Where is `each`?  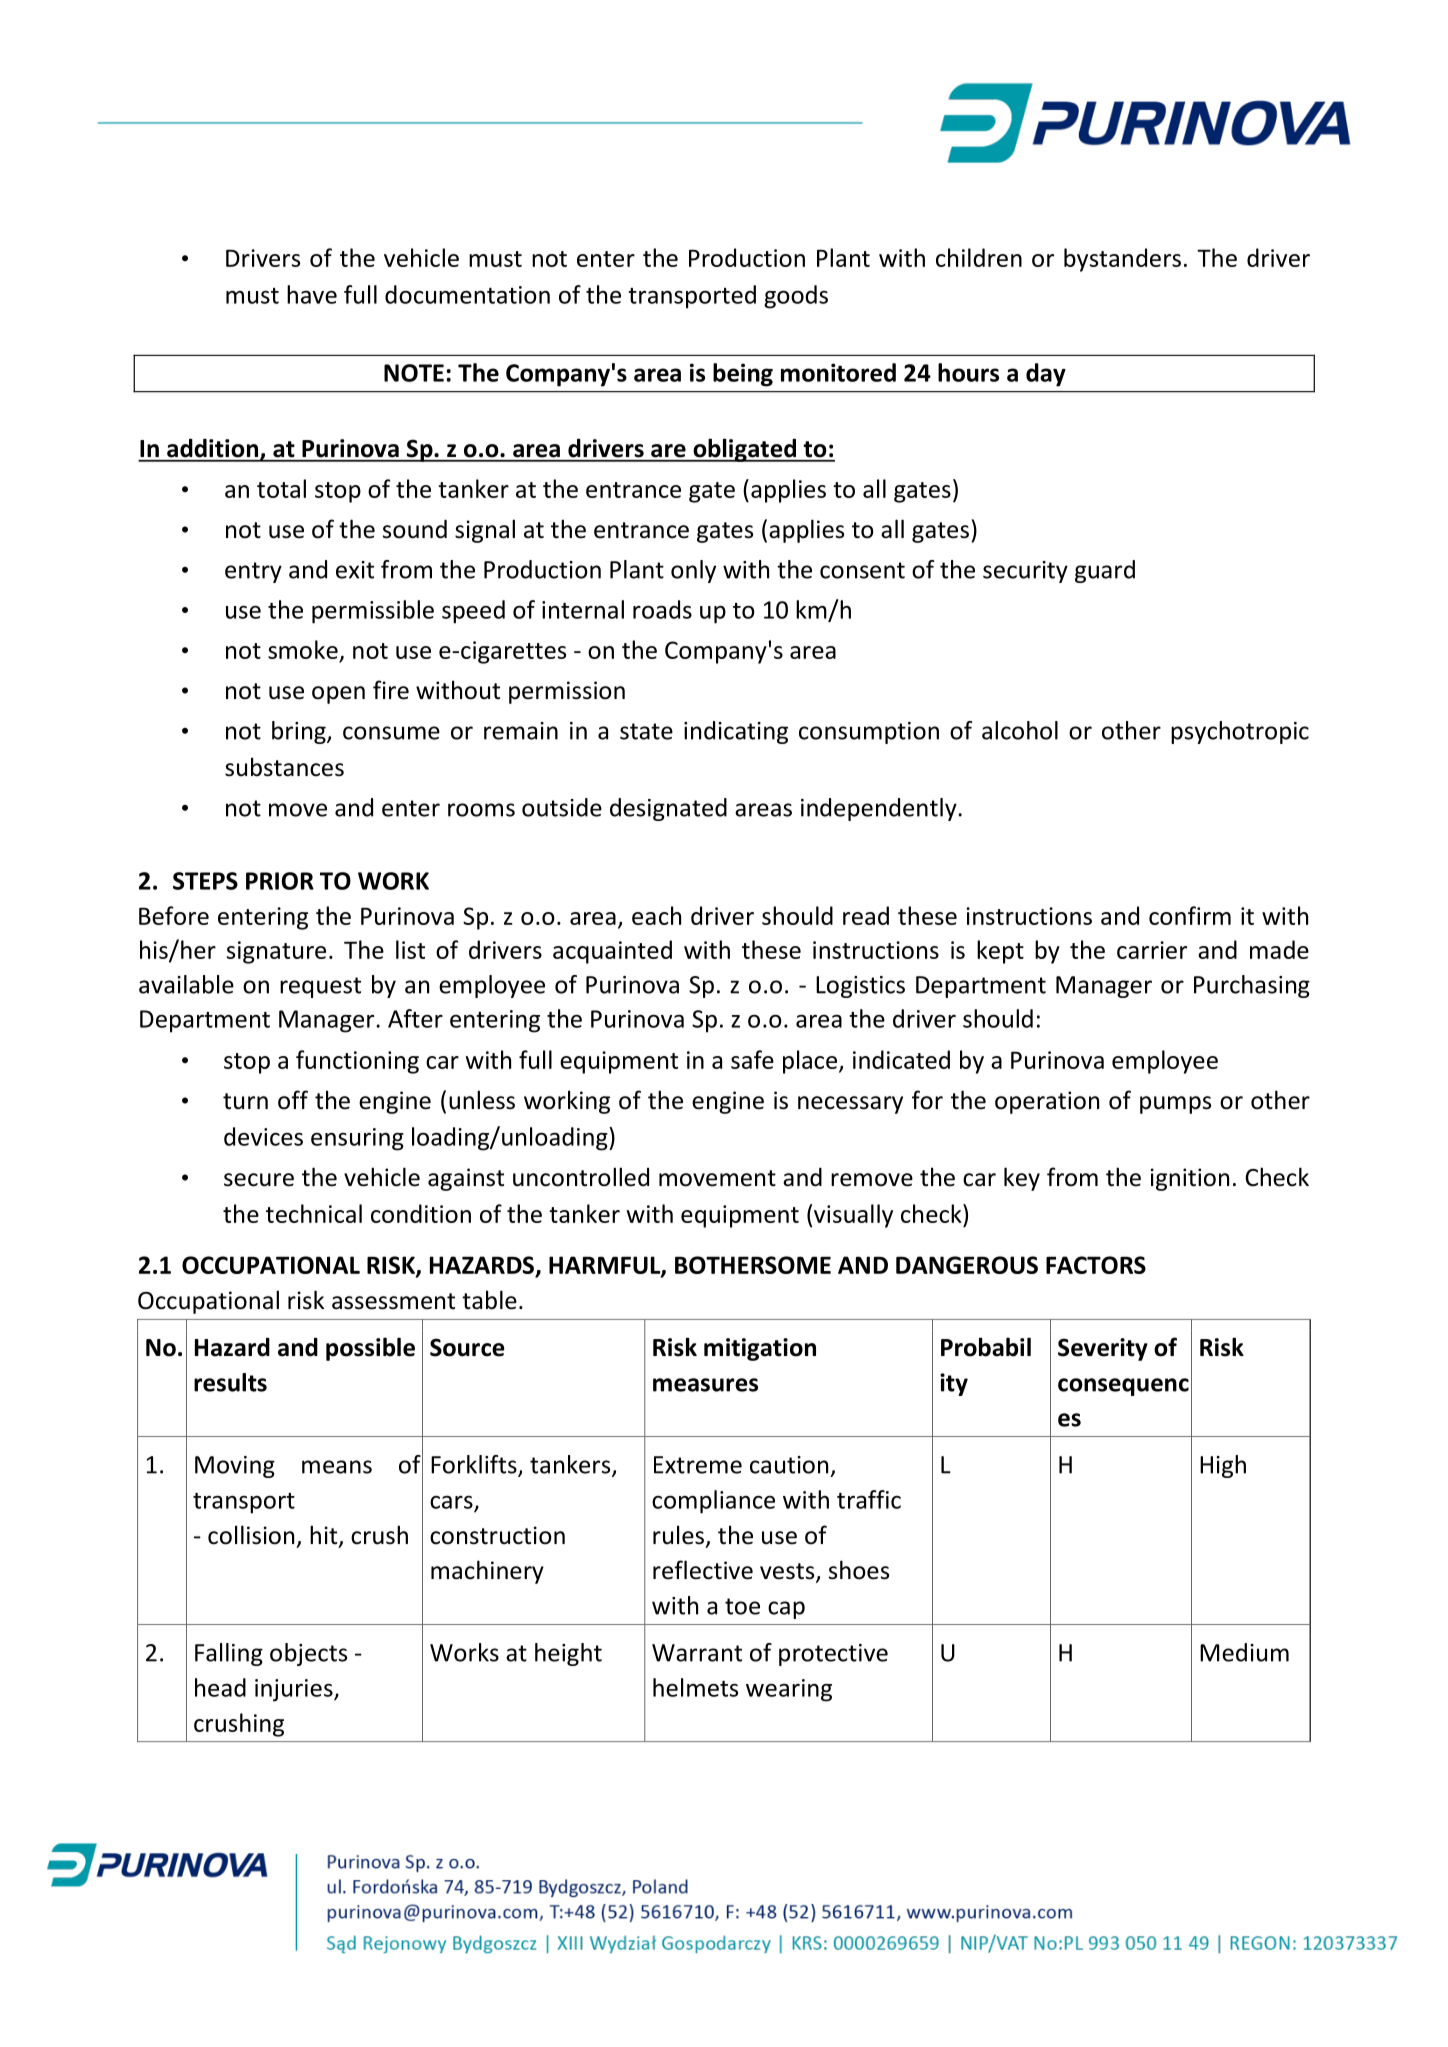 each is located at coordinates (656, 915).
